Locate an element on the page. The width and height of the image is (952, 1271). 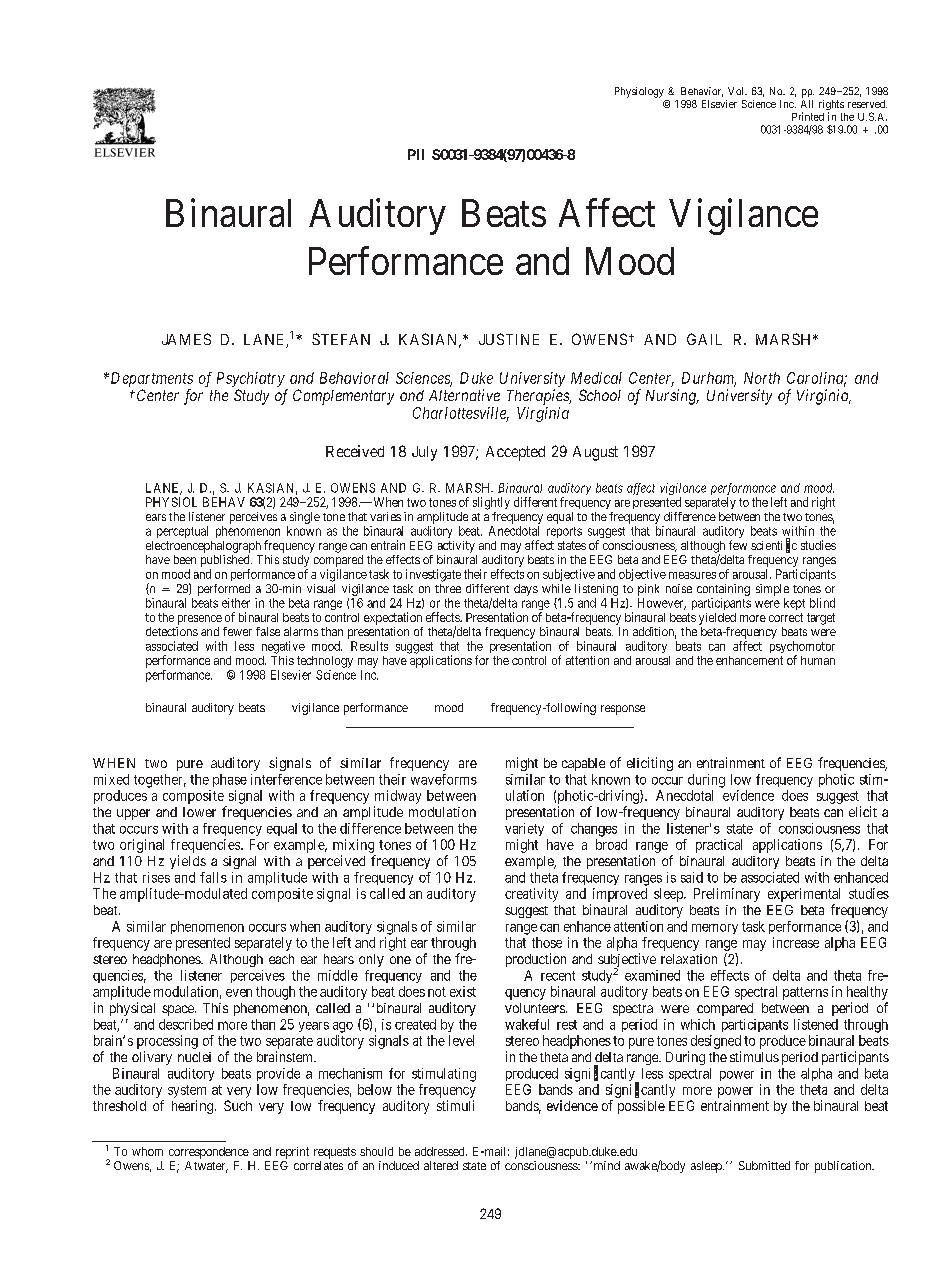
Submitted is located at coordinates (764, 1165).
